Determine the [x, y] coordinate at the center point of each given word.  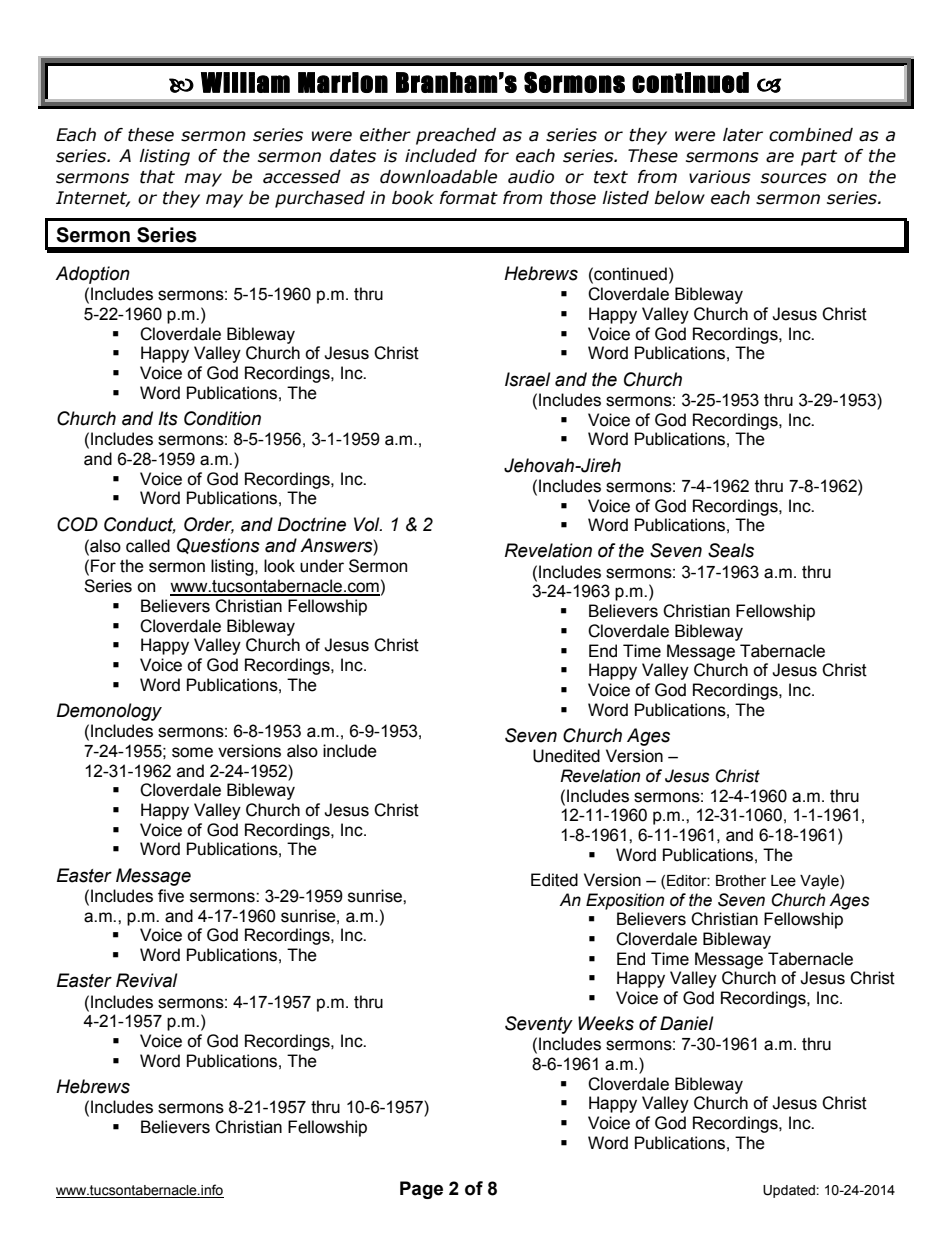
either [385, 135]
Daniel [687, 1023]
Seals [731, 550]
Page [421, 1190]
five [171, 896]
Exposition [625, 901]
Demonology [109, 712]
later [743, 135]
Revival [147, 980]
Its [168, 418]
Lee [783, 881]
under [322, 566]
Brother [741, 881]
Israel [528, 379]
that [157, 177]
